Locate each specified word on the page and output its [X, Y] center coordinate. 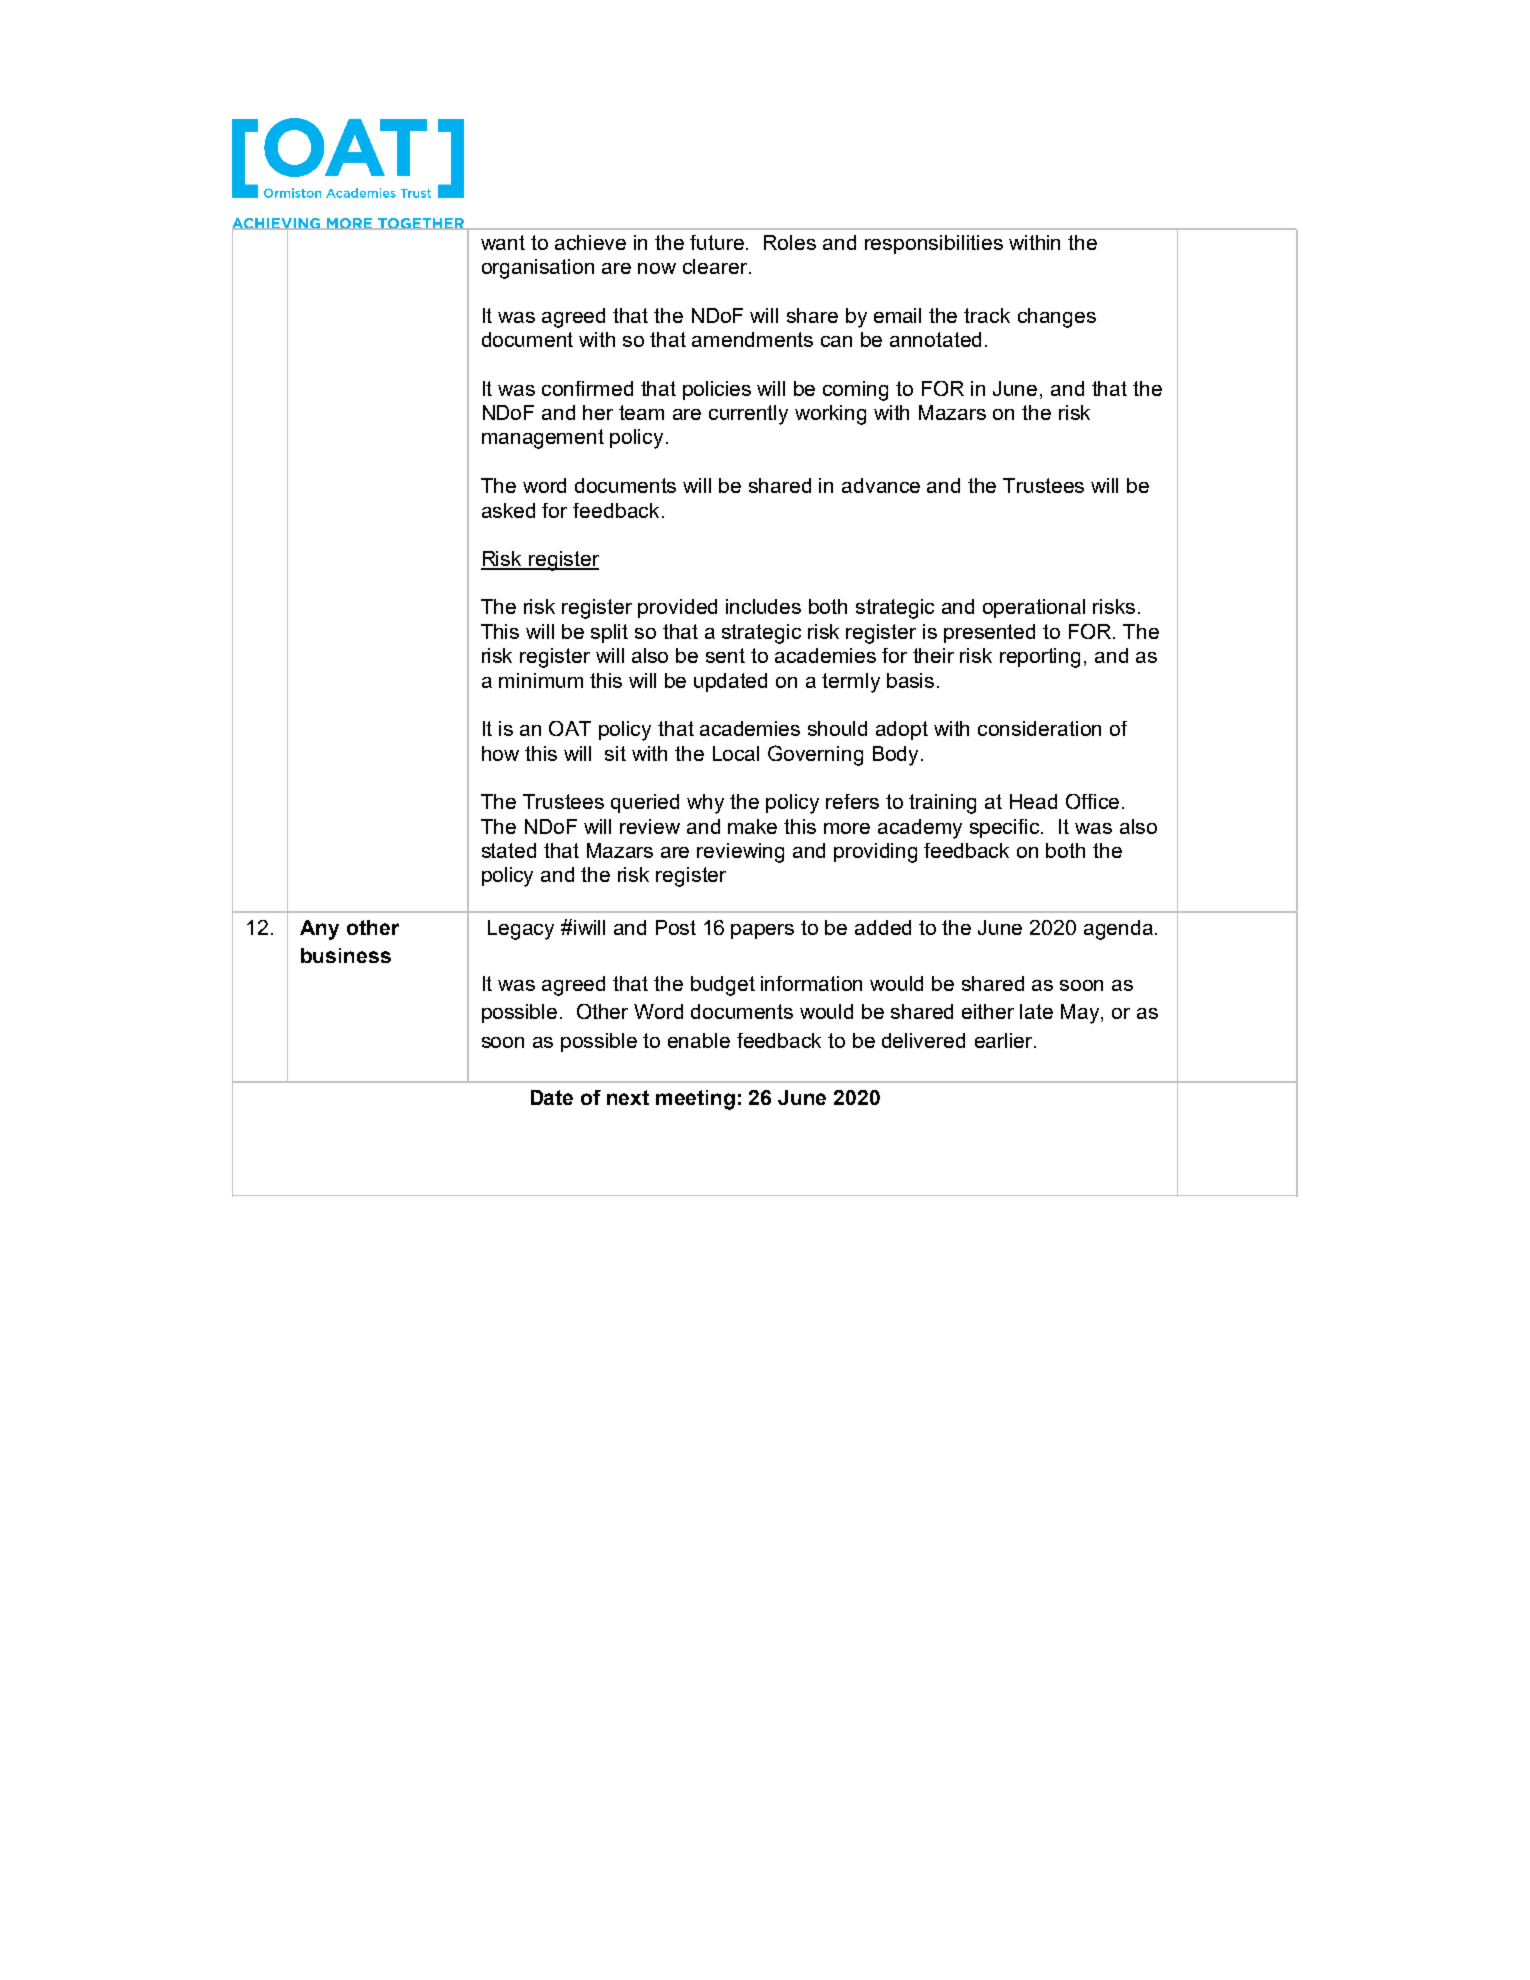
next [628, 1097]
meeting [695, 1100]
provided [677, 608]
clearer [716, 266]
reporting [1040, 658]
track [987, 315]
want [503, 242]
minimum [541, 680]
